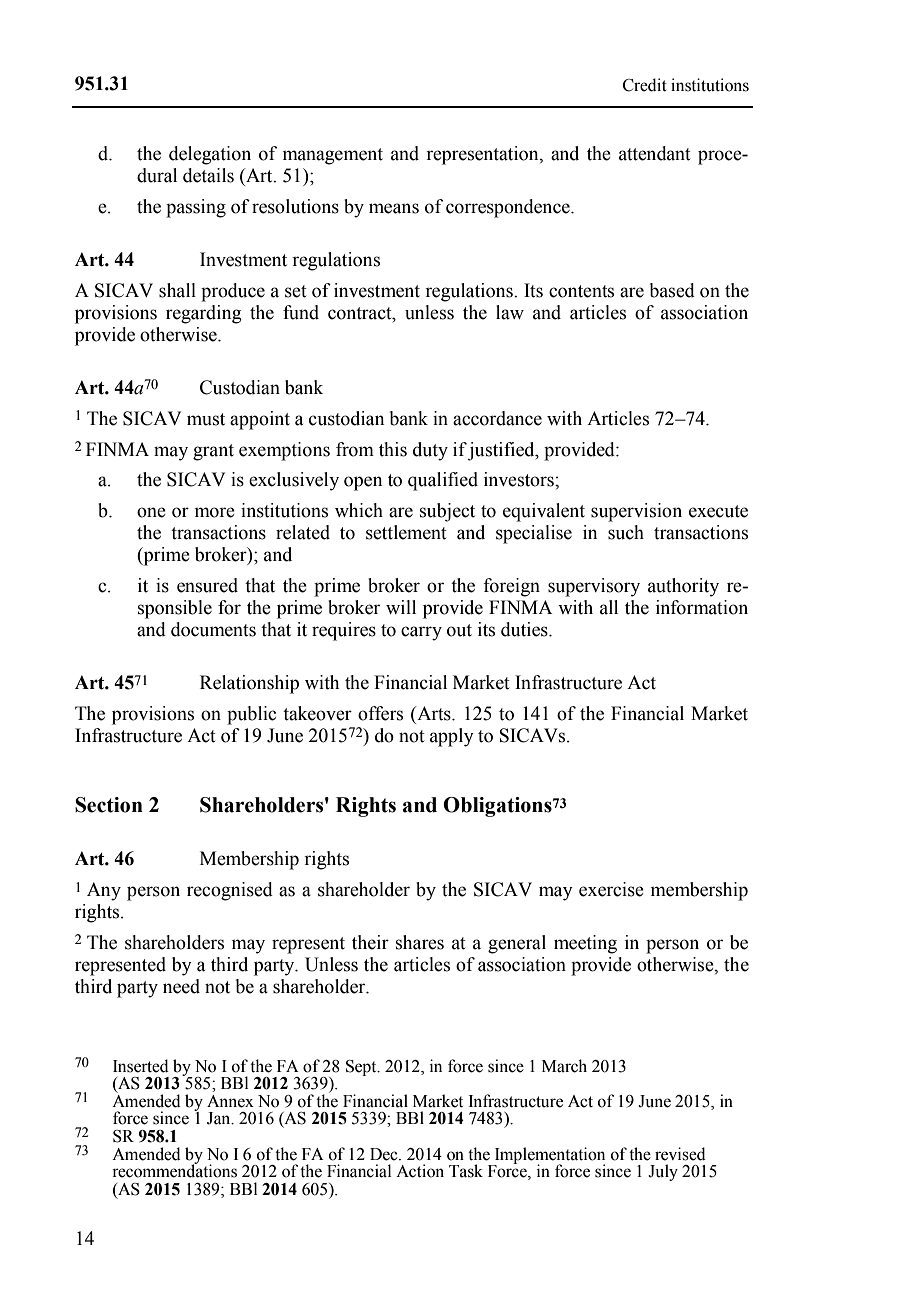 The height and width of the screenshot is (1311, 924). I want to click on delegation, so click(210, 155).
